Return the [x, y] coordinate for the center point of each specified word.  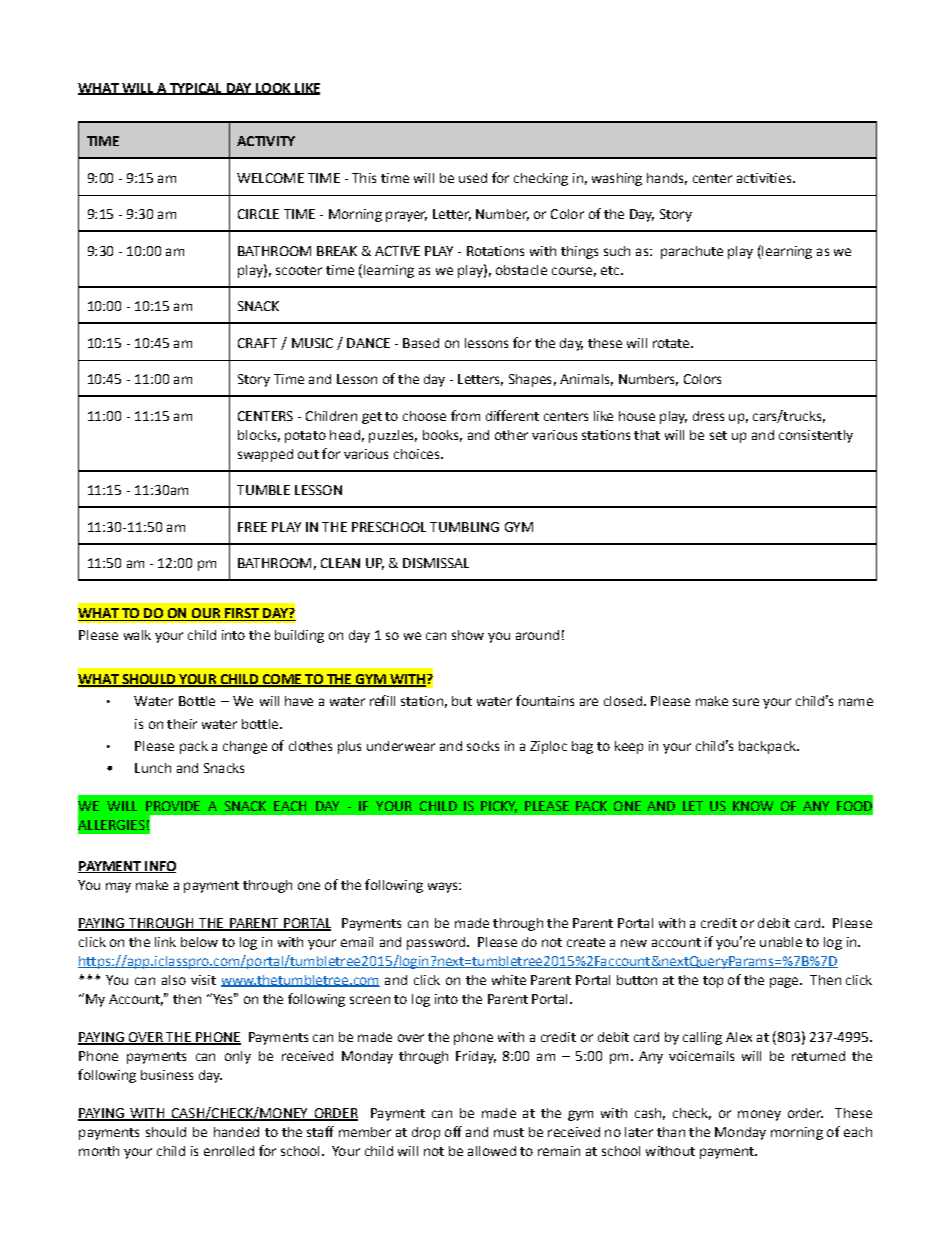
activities [765, 178]
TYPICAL [195, 89]
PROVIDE [173, 806]
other [511, 435]
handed [236, 1132]
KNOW [753, 806]
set [718, 435]
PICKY [499, 807]
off [453, 1131]
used [473, 178]
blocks [257, 435]
